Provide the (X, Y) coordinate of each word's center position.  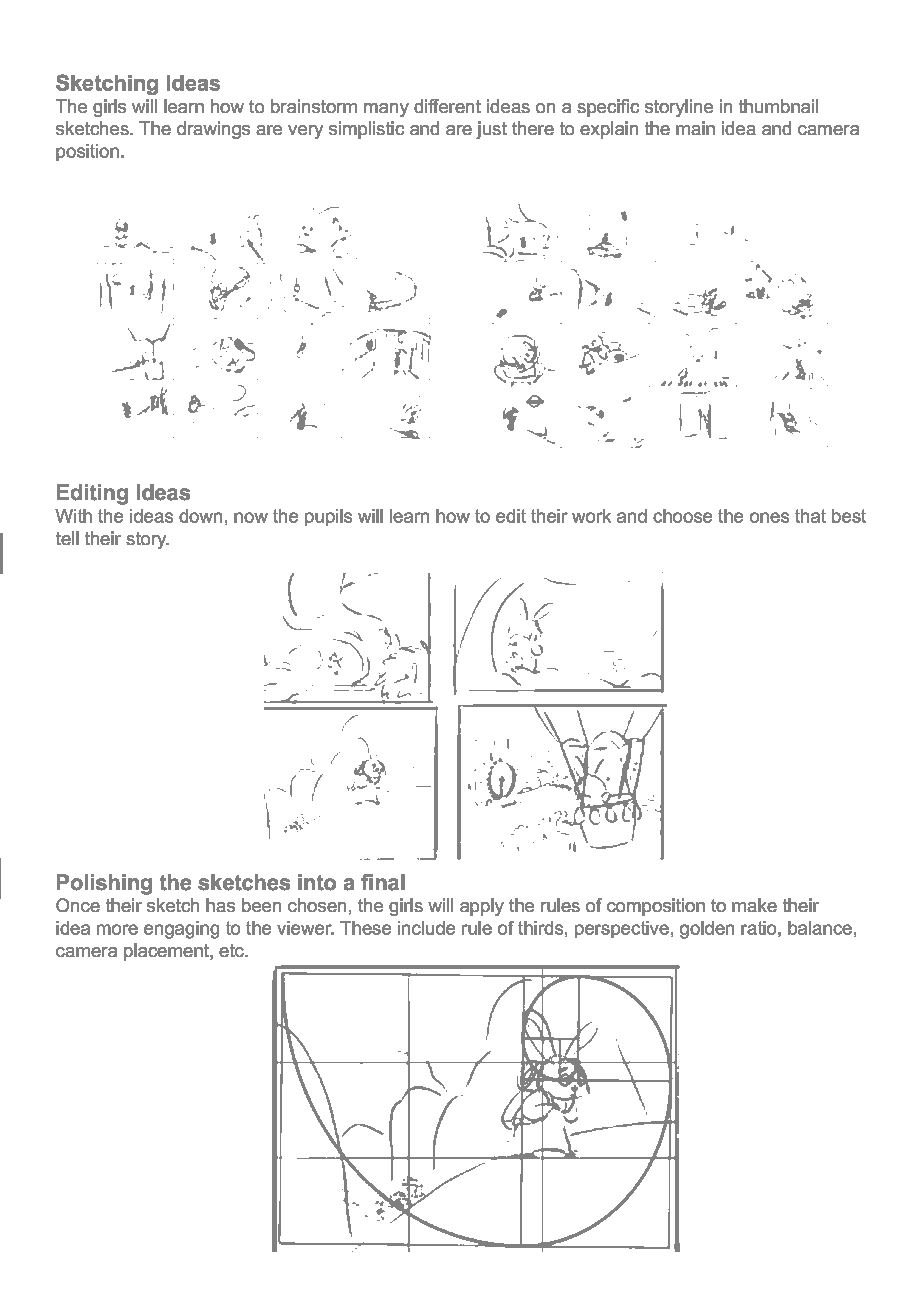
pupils (328, 517)
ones (769, 517)
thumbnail (778, 106)
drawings (213, 130)
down (200, 516)
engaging (181, 930)
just (491, 130)
